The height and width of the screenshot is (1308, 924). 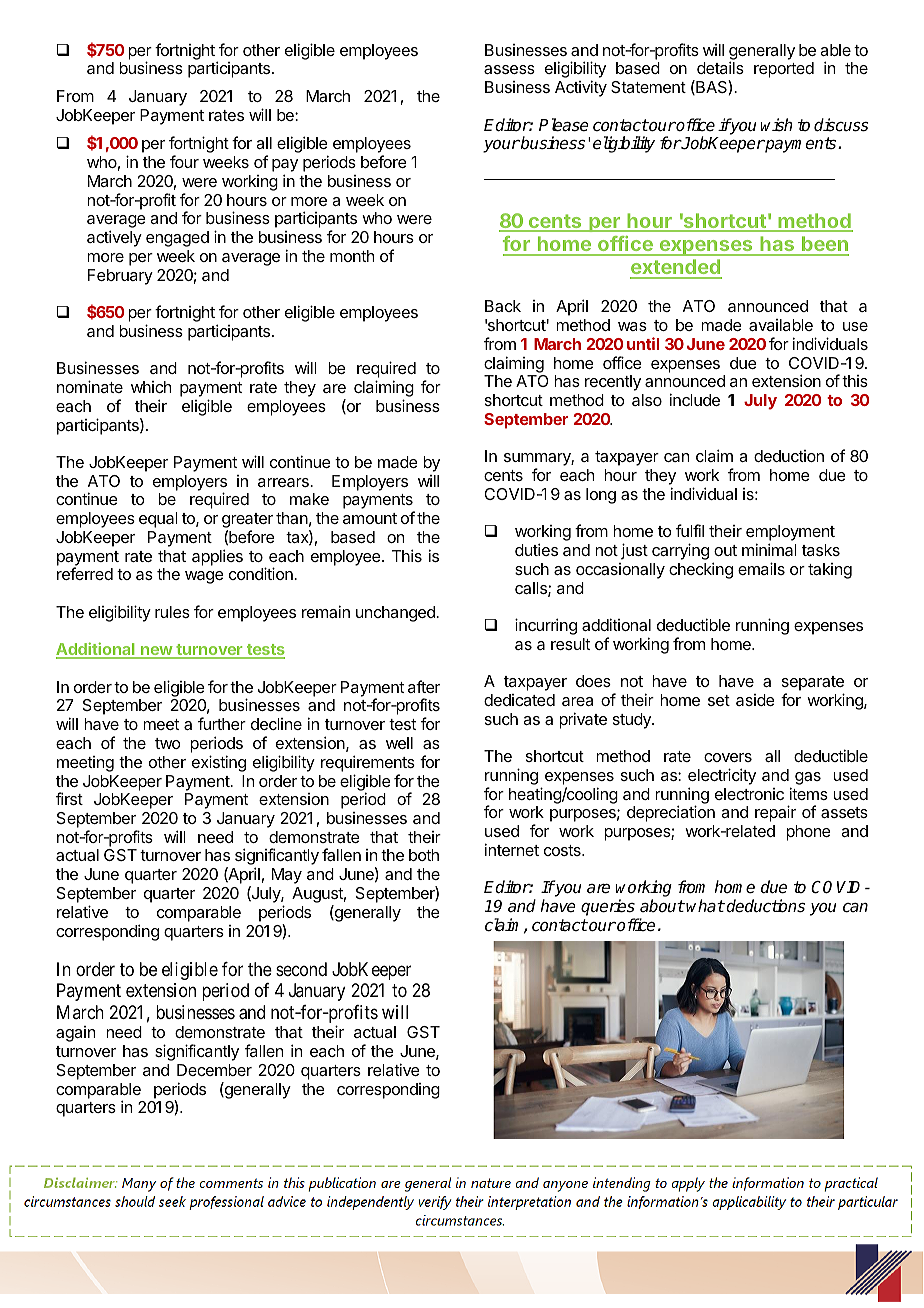 What do you see at coordinates (204, 577) in the screenshot?
I see `wage` at bounding box center [204, 577].
